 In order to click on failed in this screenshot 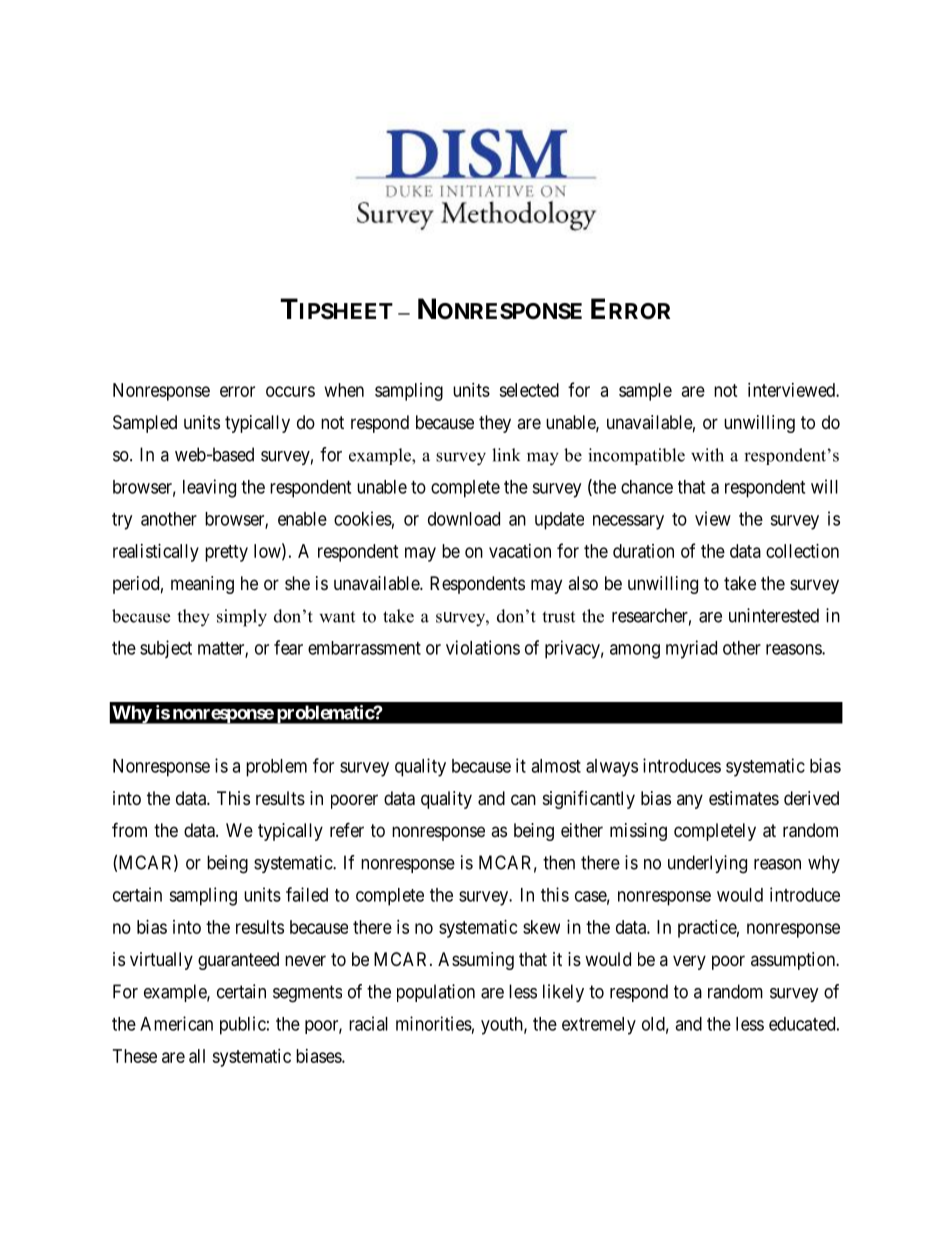, I will do `click(307, 894)`.
